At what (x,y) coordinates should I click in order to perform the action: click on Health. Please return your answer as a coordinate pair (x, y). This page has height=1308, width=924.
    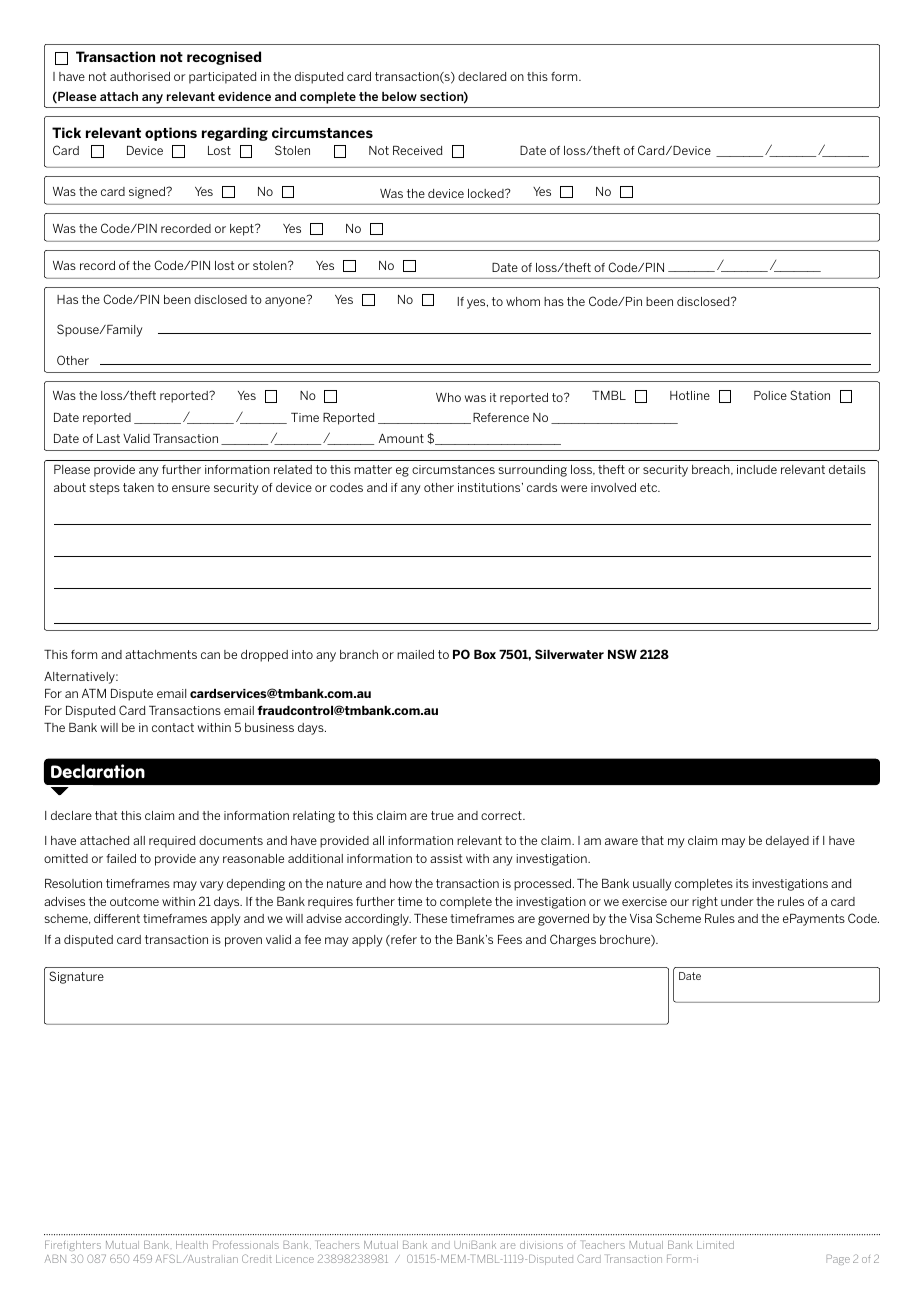
    Looking at the image, I should click on (192, 1245).
